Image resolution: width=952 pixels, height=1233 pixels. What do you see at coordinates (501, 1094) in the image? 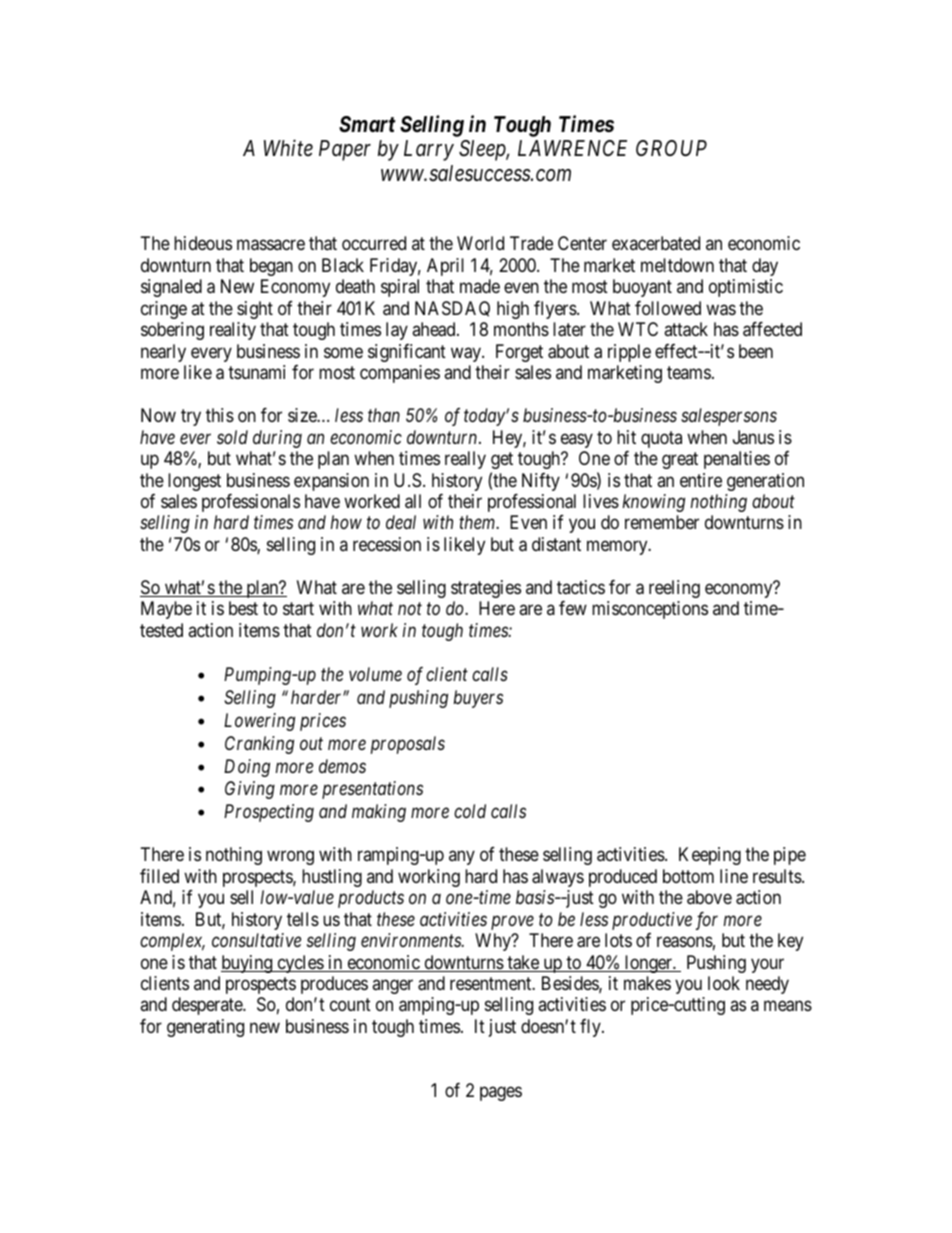
I see `pages` at bounding box center [501, 1094].
